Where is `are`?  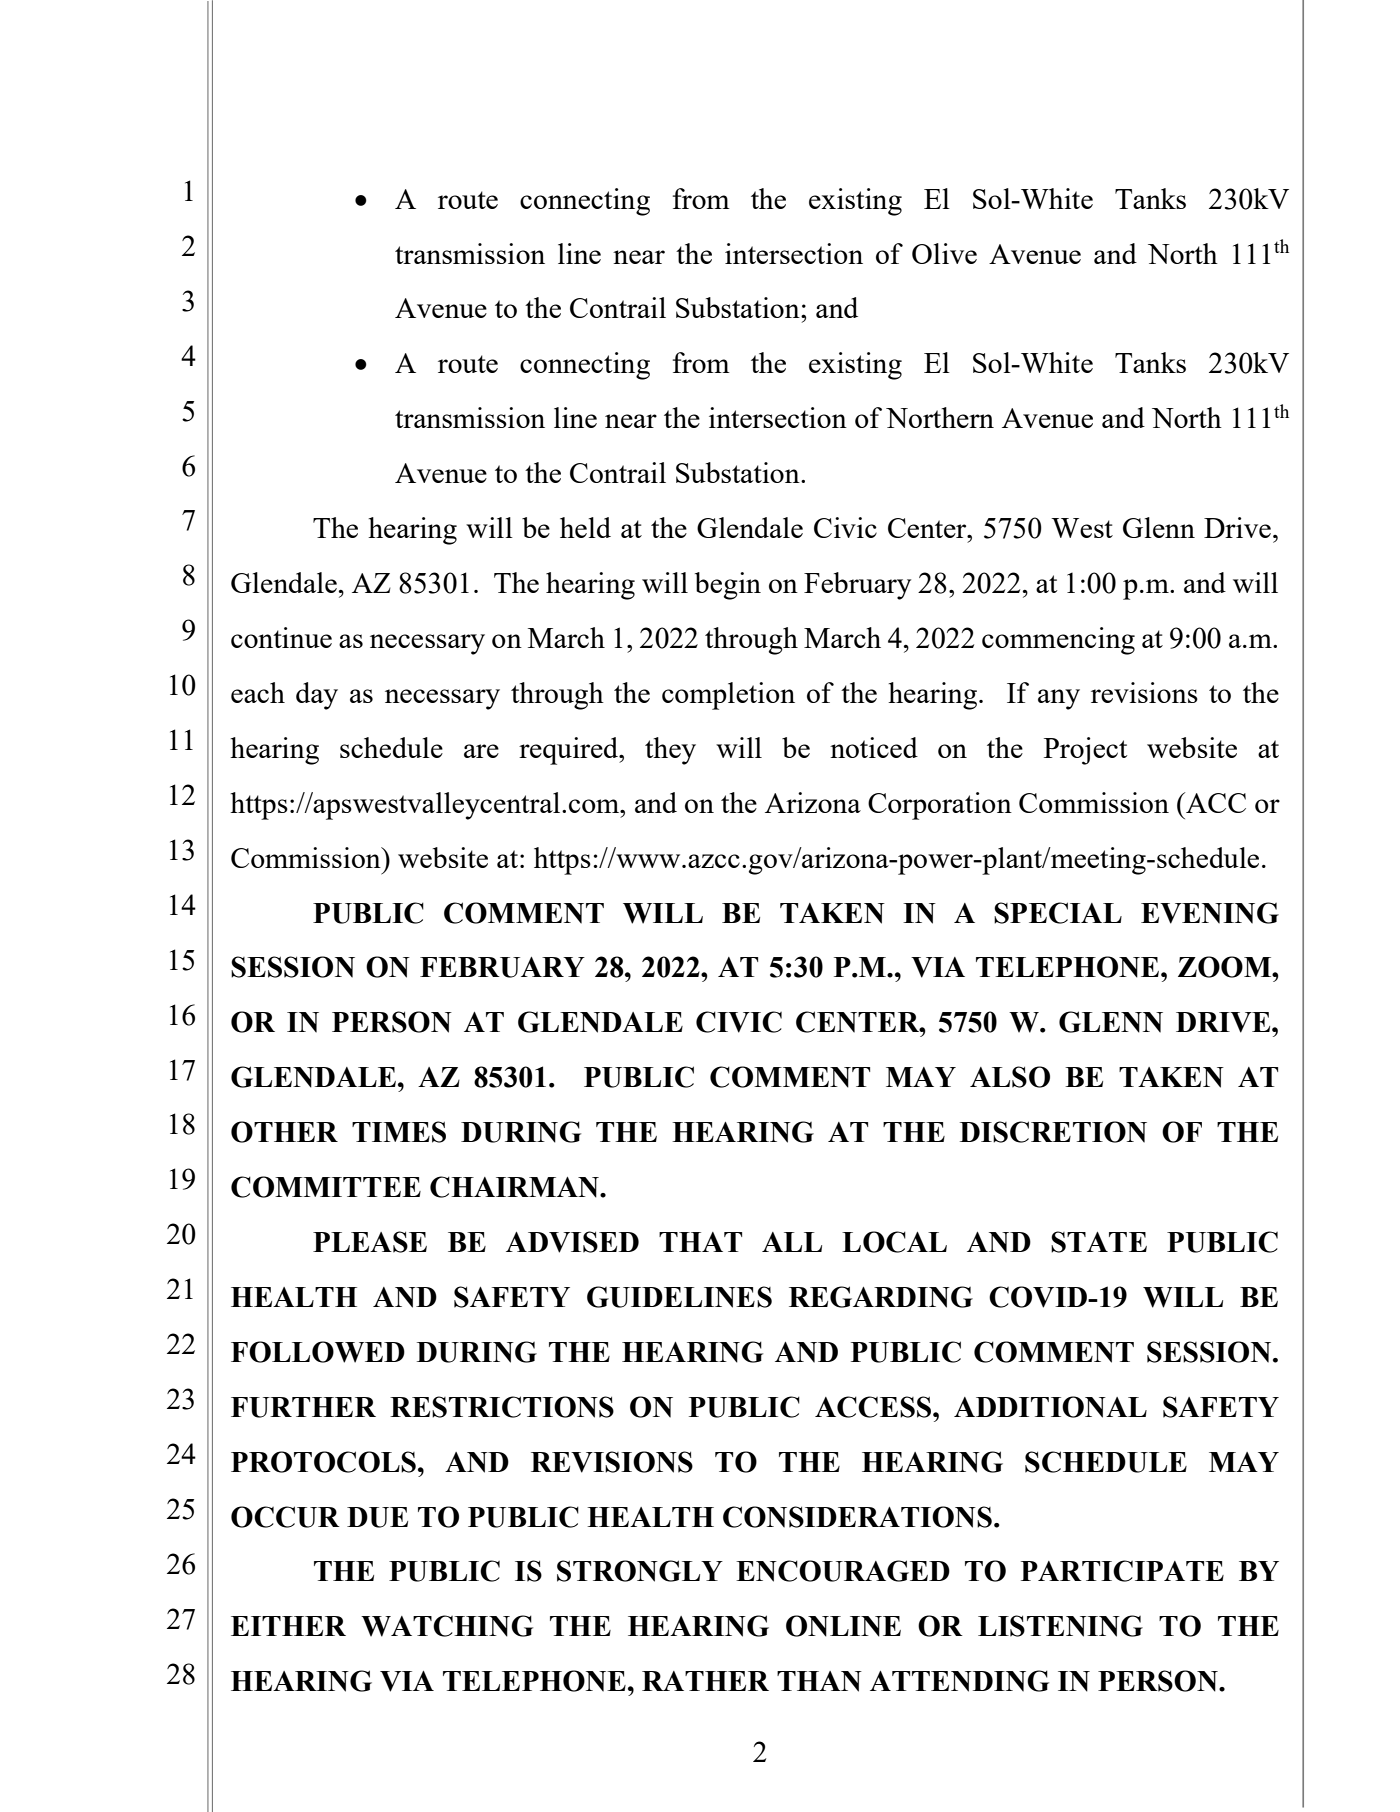 are is located at coordinates (481, 751).
